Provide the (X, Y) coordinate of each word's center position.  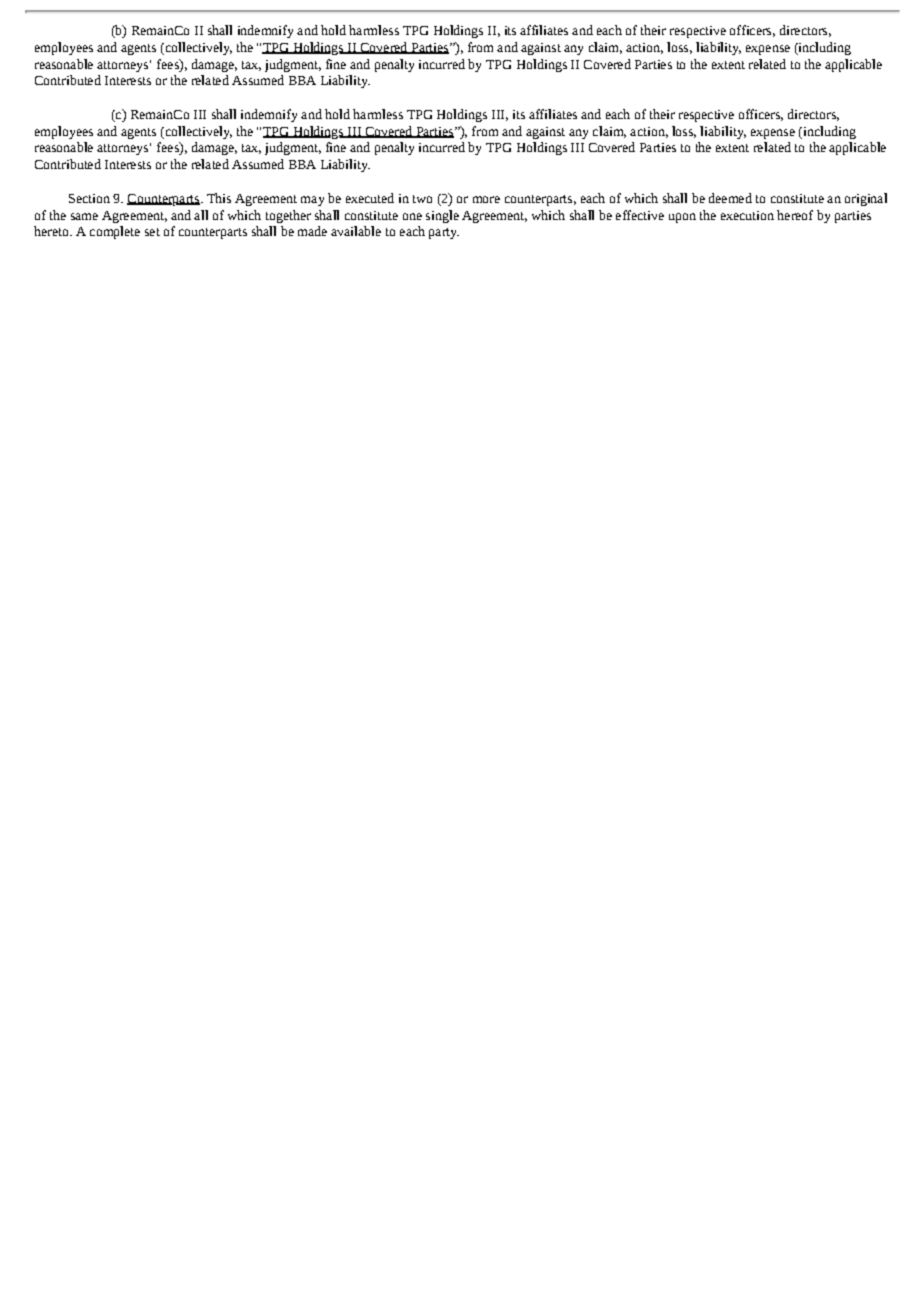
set (152, 232)
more (486, 199)
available (356, 231)
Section (89, 198)
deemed (730, 198)
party (444, 233)
